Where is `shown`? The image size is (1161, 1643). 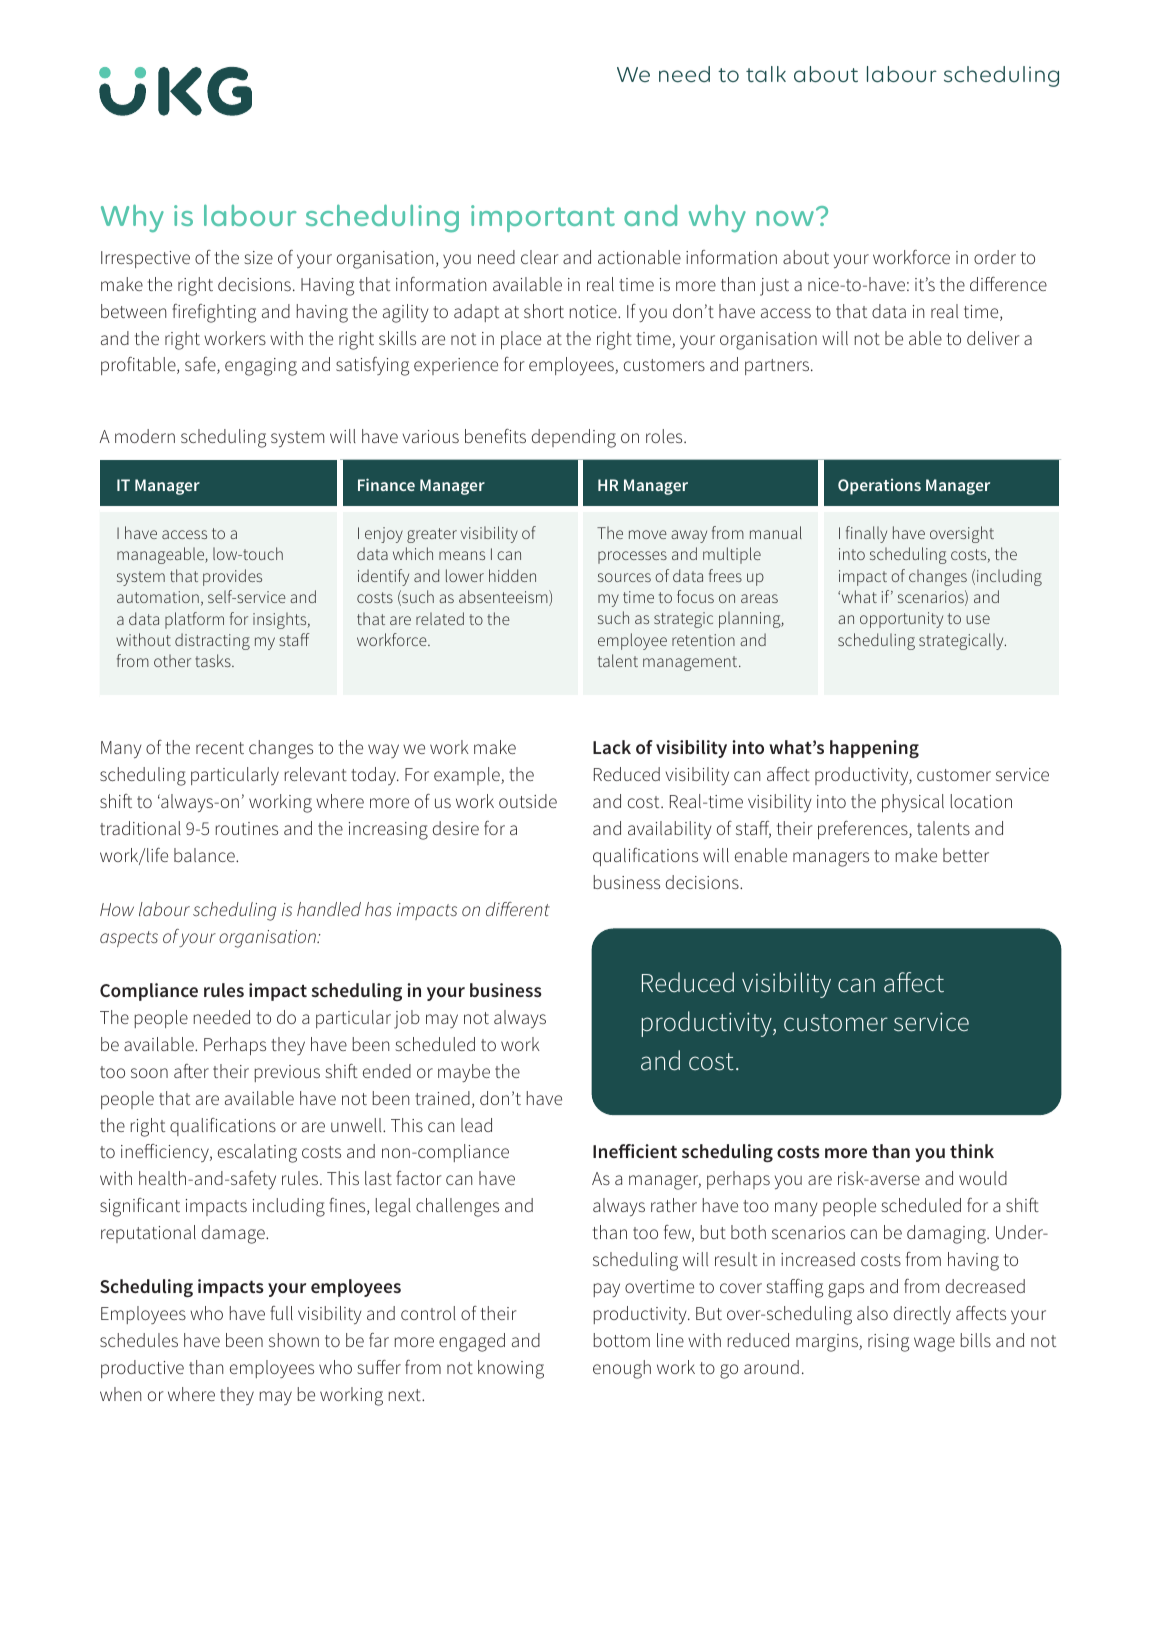 shown is located at coordinates (294, 1340).
